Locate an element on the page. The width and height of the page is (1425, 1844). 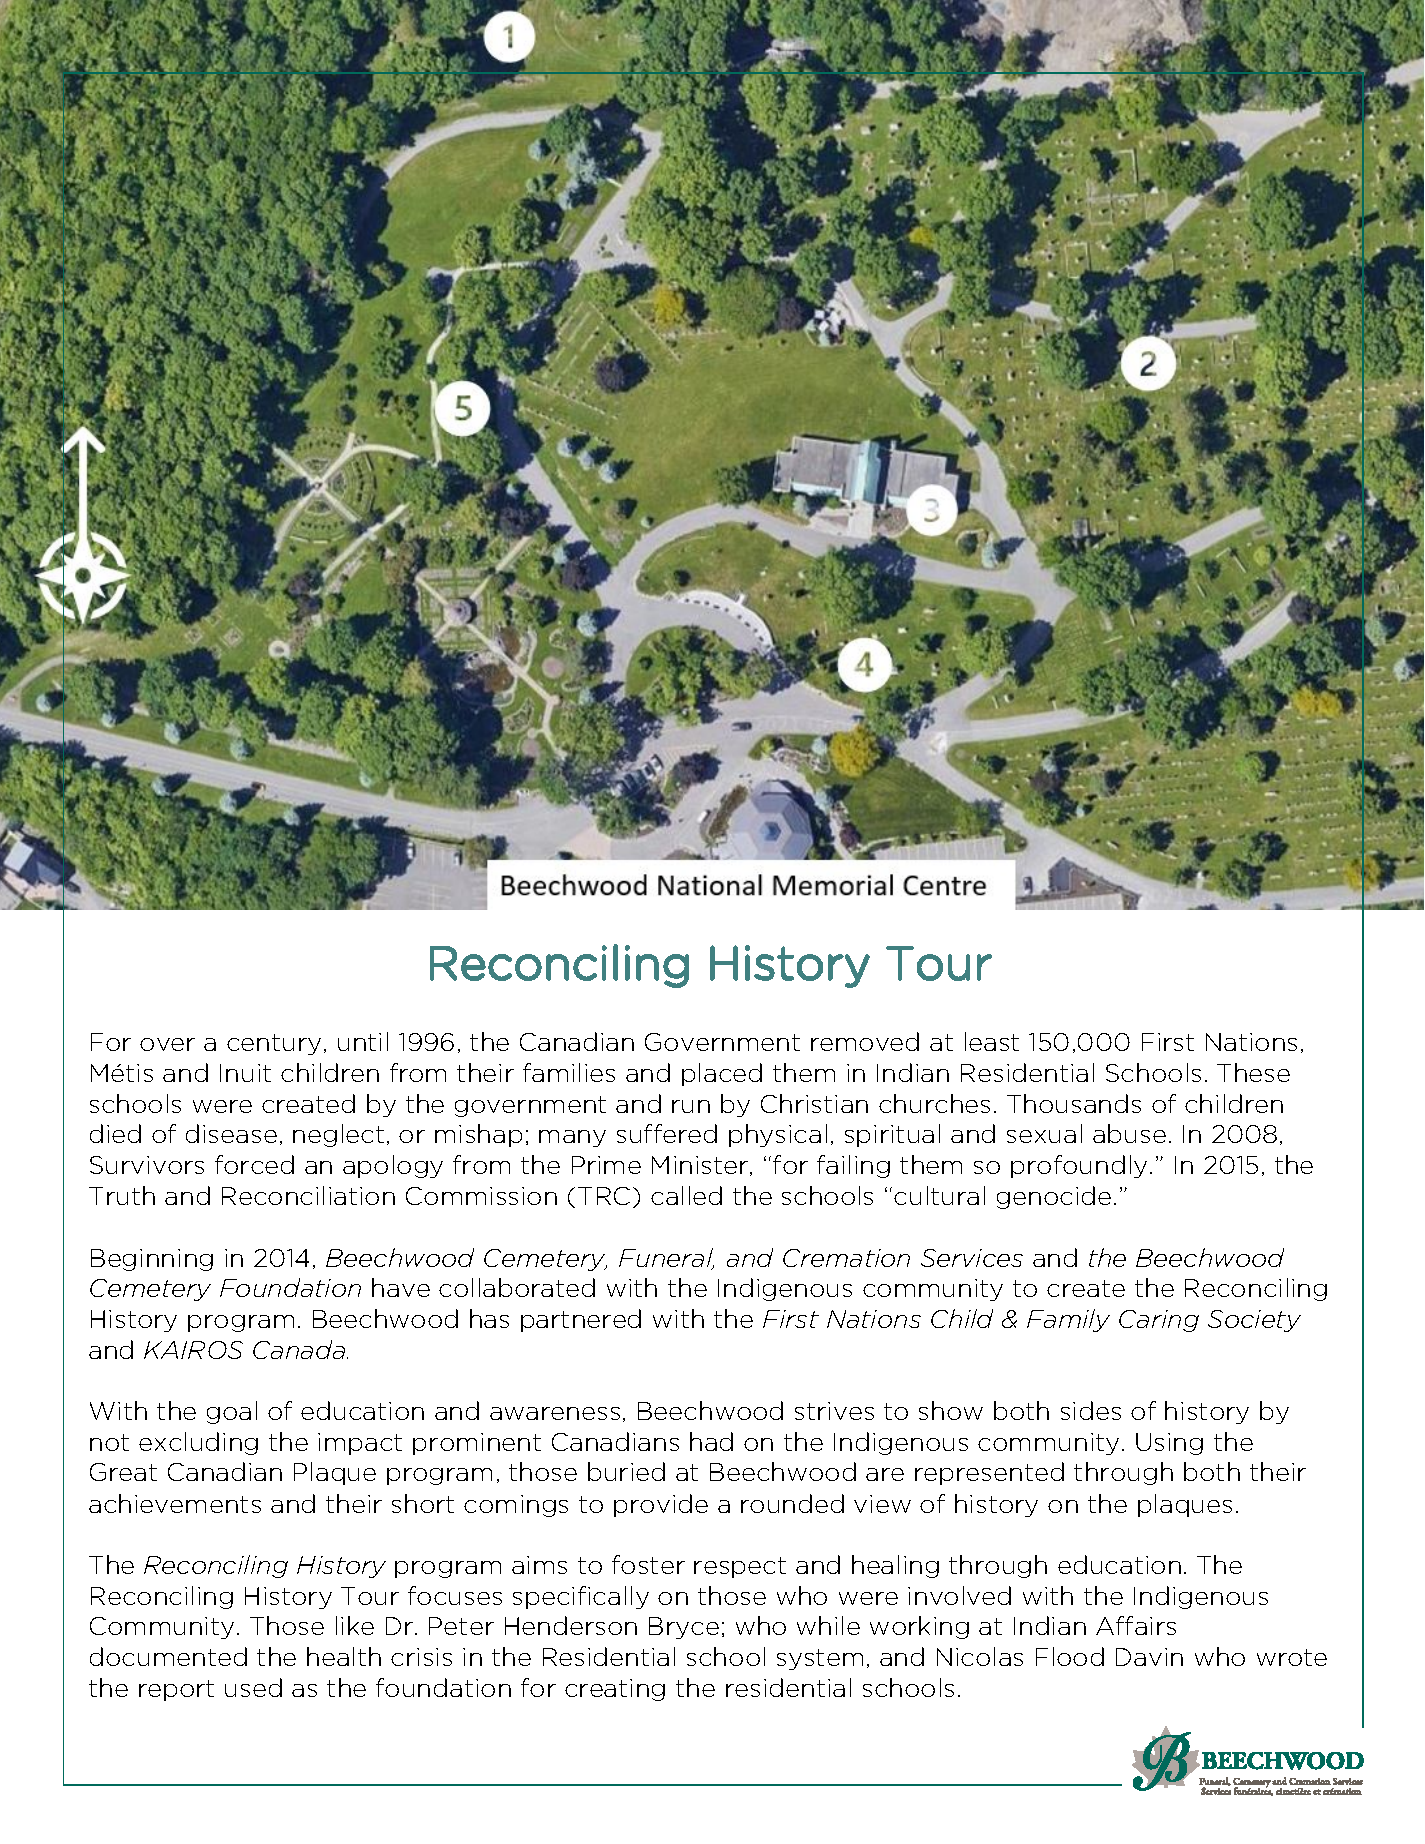
creating is located at coordinates (615, 1690).
